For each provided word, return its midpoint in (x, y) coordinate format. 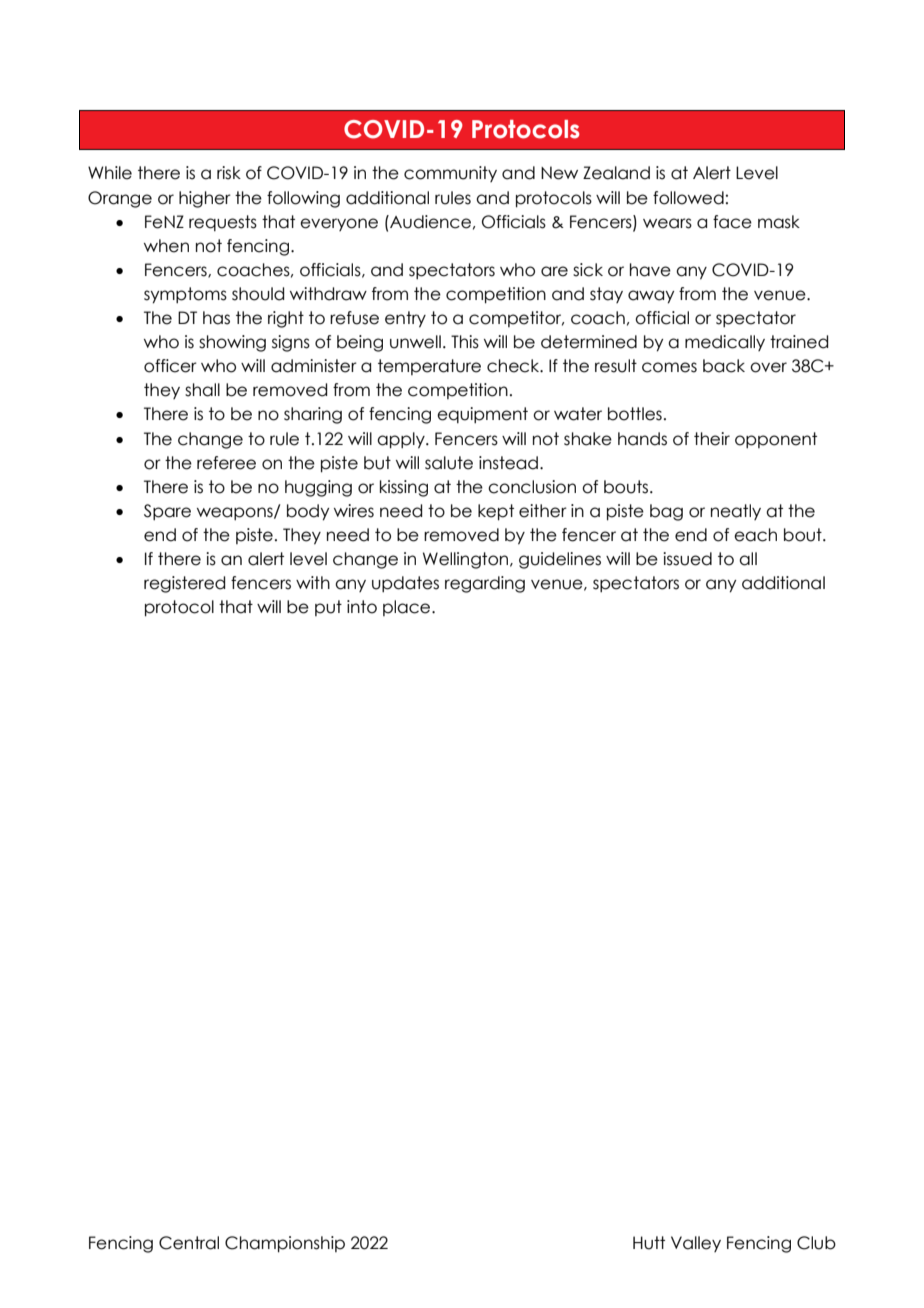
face (732, 222)
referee (226, 463)
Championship (285, 1244)
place (408, 608)
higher (205, 199)
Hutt (649, 1243)
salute (449, 463)
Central (189, 1243)
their (712, 439)
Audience (429, 222)
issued (687, 559)
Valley (696, 1244)
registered (184, 584)
